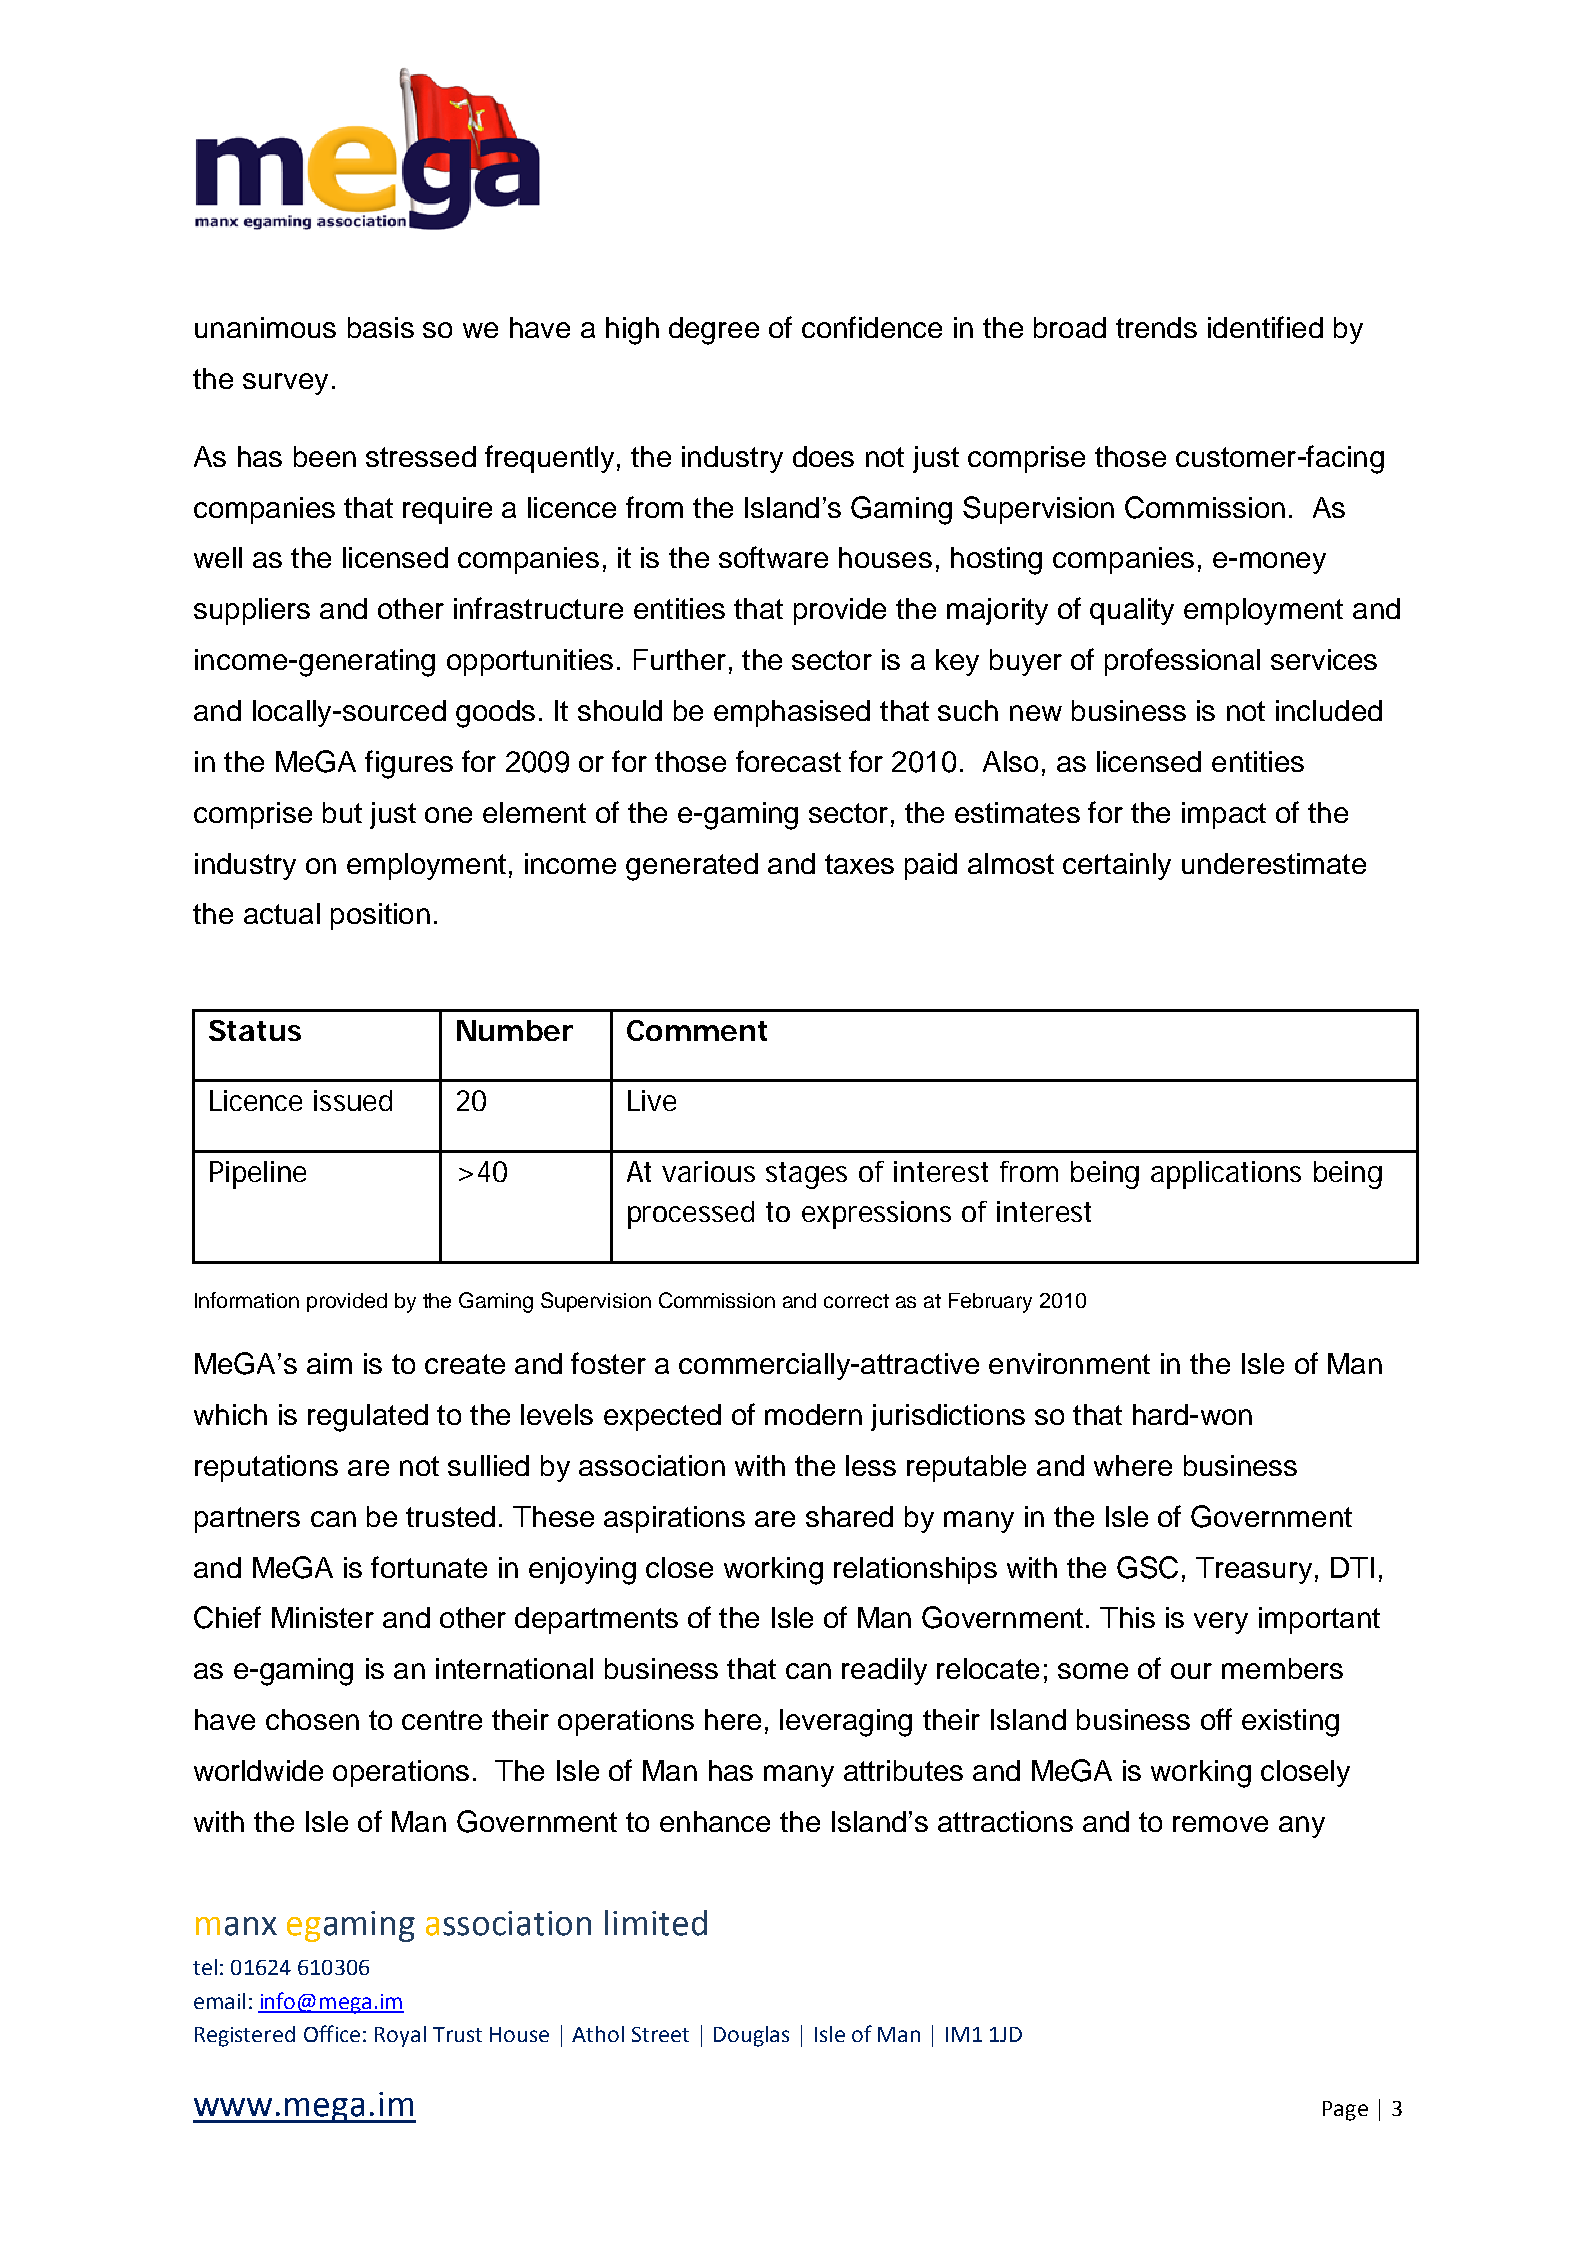 The width and height of the page is (1596, 2257). I want to click on degree, so click(714, 331).
